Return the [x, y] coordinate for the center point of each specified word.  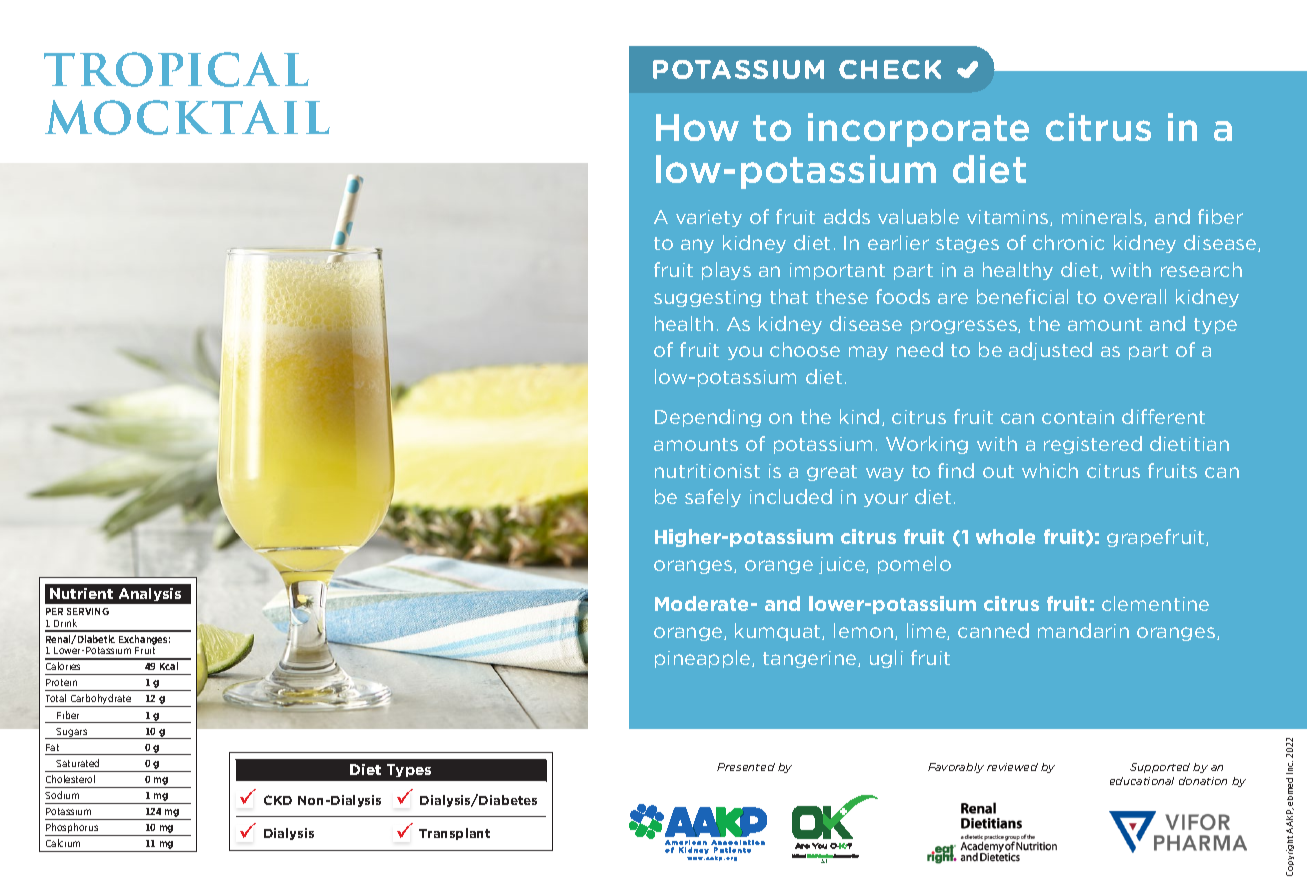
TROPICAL [176, 69]
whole [1005, 536]
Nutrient [81, 593]
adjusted [1050, 351]
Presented [746, 767]
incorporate [918, 130]
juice [843, 565]
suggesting [707, 298]
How [697, 127]
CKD [278, 800]
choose [805, 349]
